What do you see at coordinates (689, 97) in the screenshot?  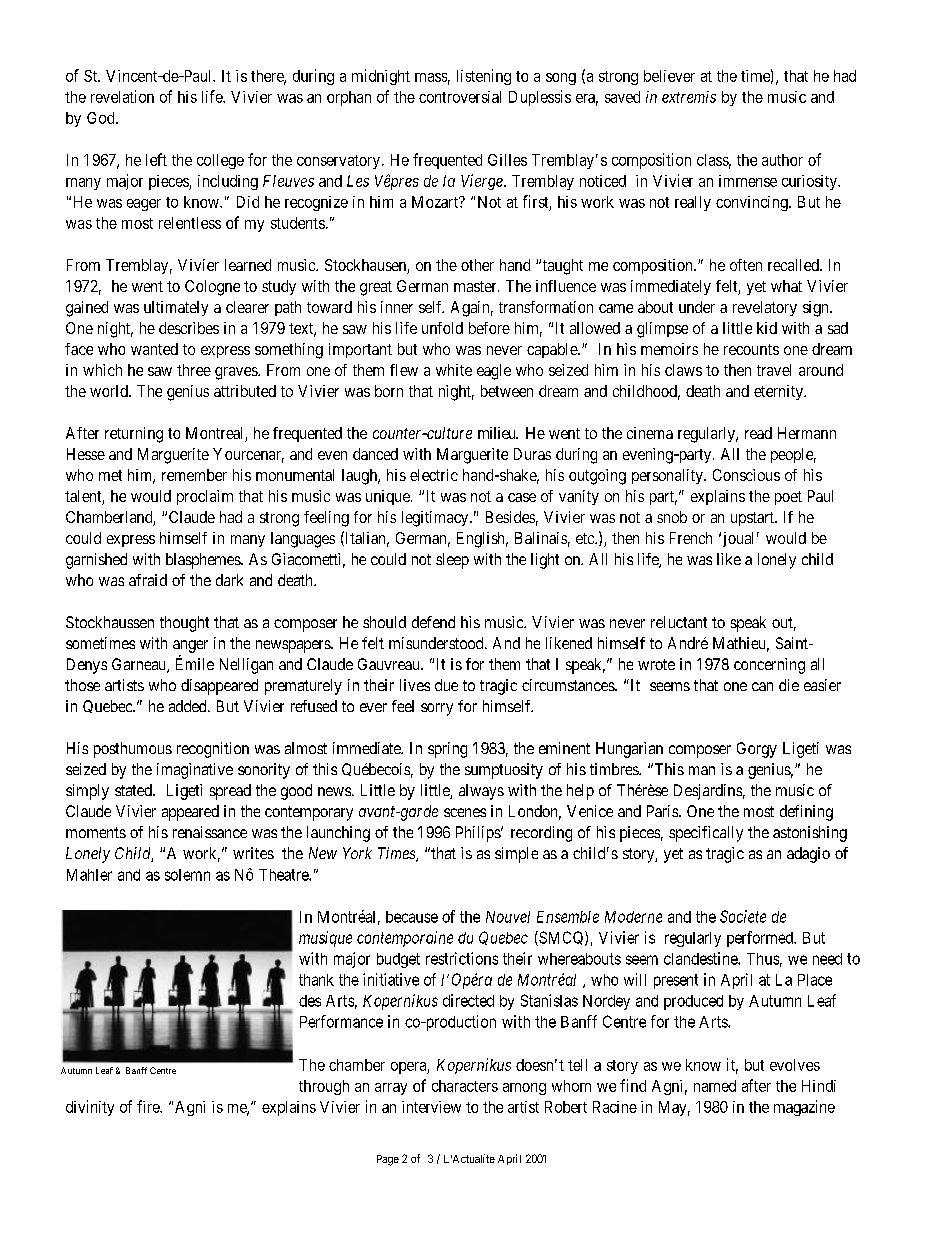 I see `extremis` at bounding box center [689, 97].
